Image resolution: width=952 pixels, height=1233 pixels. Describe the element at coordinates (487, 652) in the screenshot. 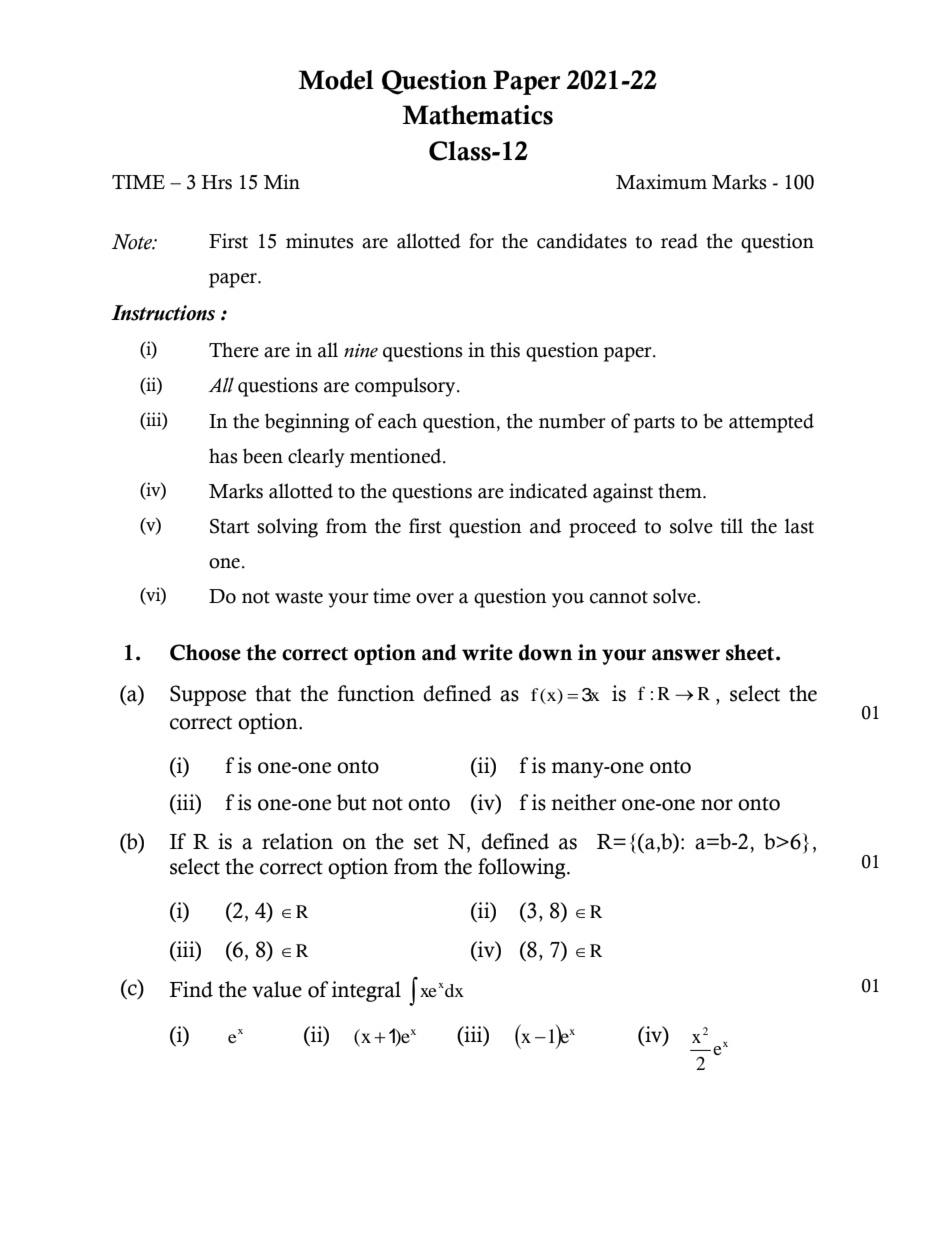

I see `write` at that location.
